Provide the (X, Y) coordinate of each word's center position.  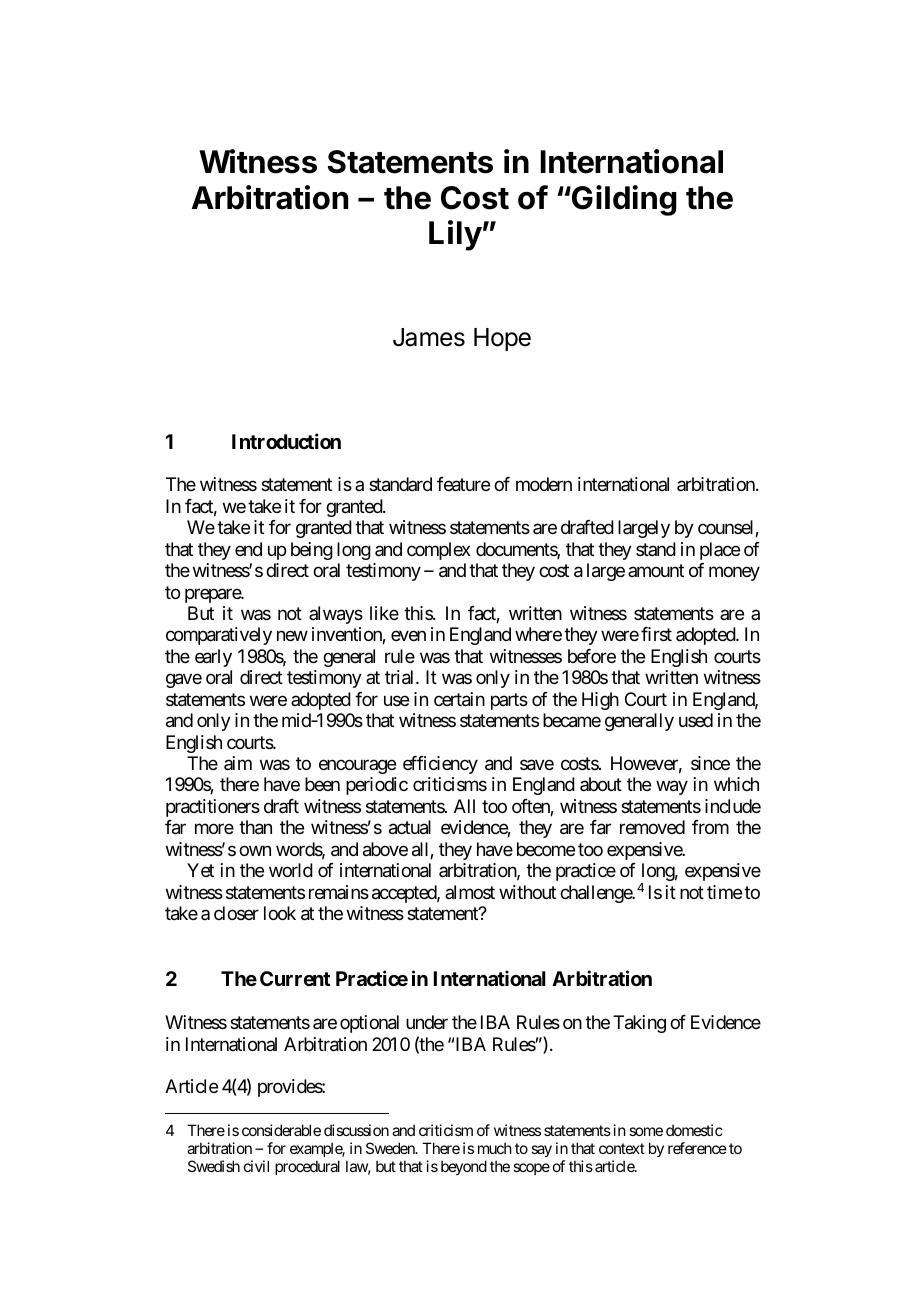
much (495, 1148)
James (429, 337)
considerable (281, 1130)
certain (459, 699)
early (213, 658)
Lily (455, 235)
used (696, 720)
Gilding (623, 200)
